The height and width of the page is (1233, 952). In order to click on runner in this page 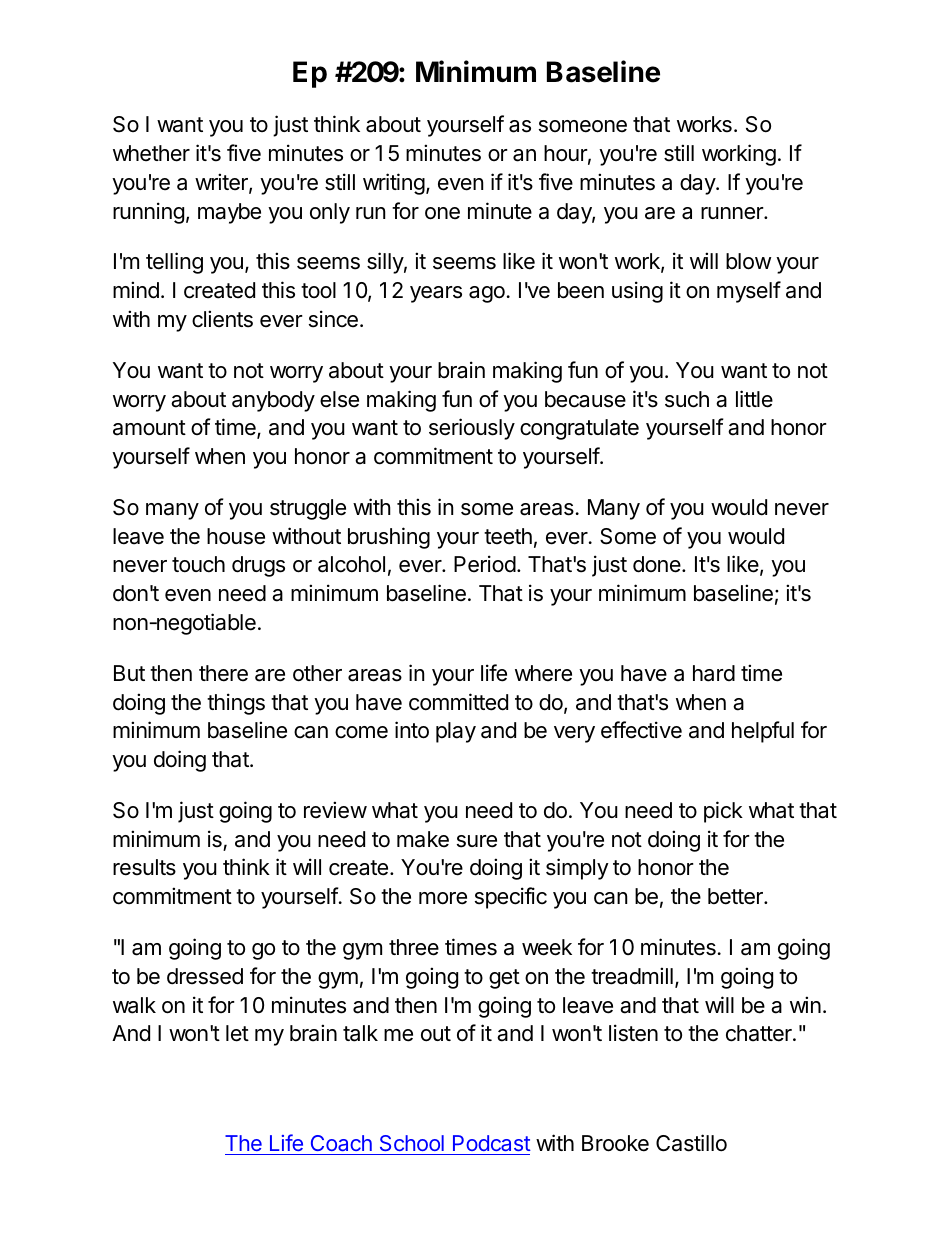, I will do `click(733, 213)`.
